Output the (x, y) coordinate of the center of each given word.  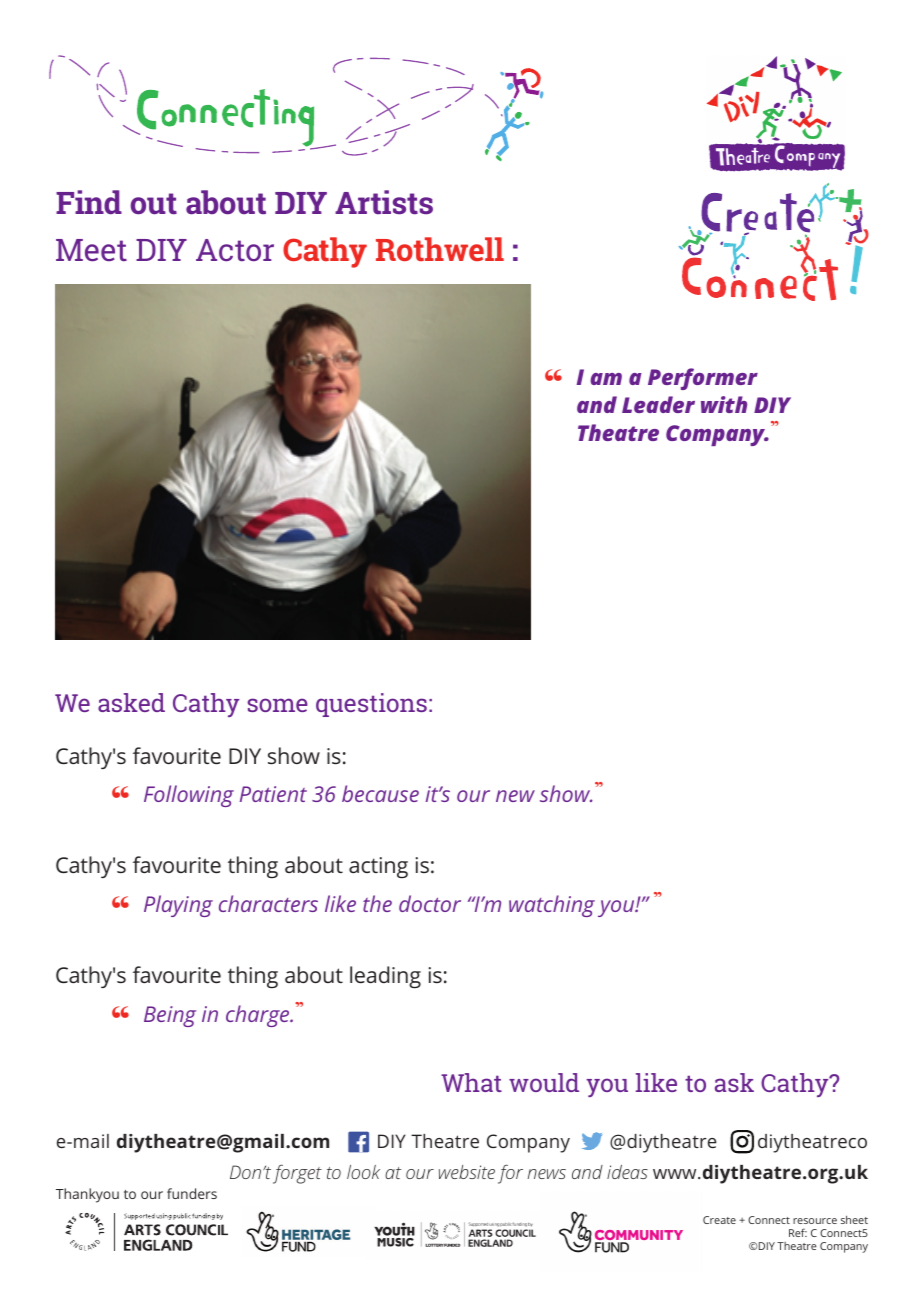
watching (552, 906)
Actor (235, 250)
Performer (703, 379)
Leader (658, 404)
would (544, 1082)
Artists (384, 202)
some (277, 705)
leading (385, 977)
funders (192, 1193)
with (724, 404)
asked (131, 702)
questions (371, 705)
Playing (178, 906)
